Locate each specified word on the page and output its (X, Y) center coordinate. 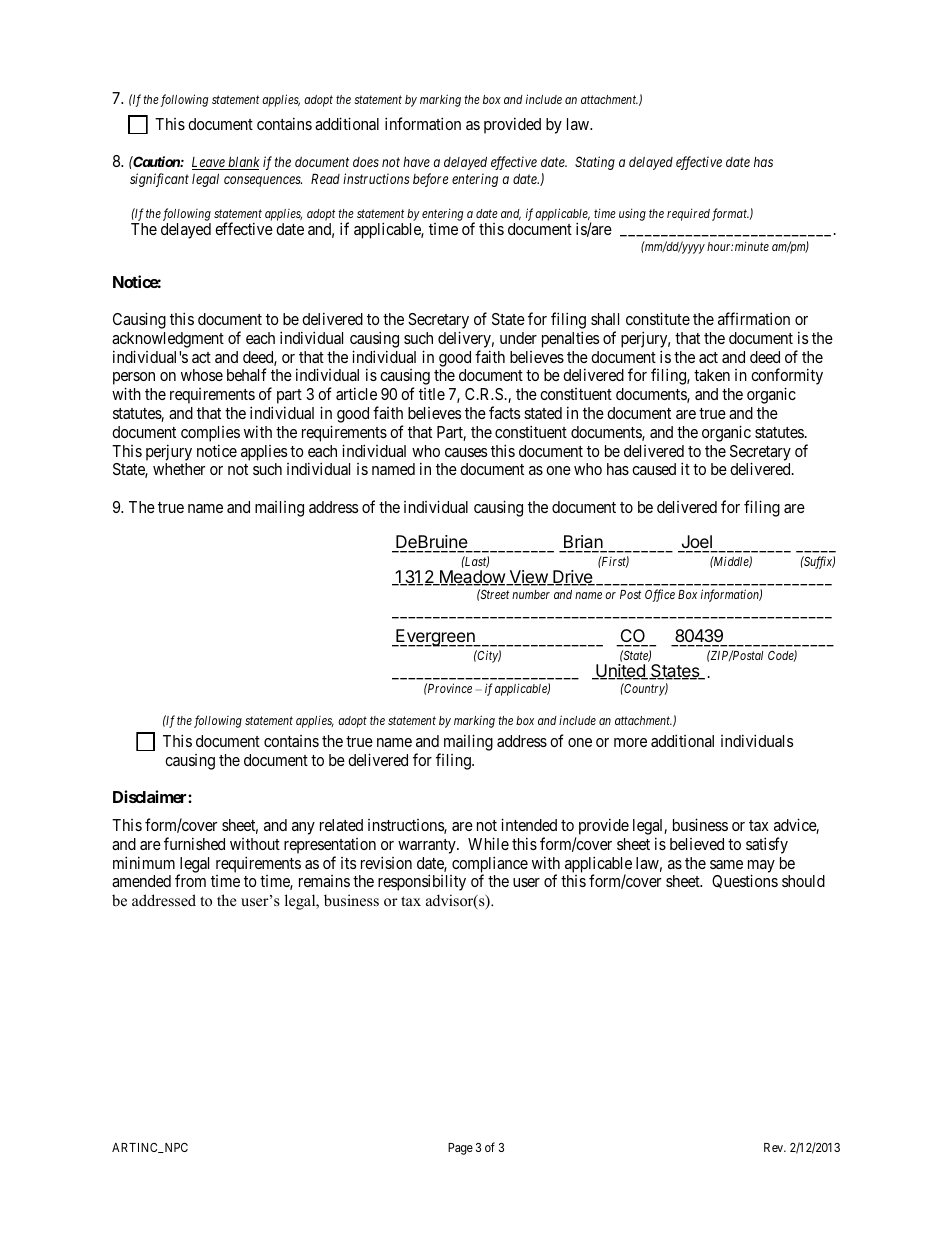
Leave (209, 163)
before (430, 180)
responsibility (422, 882)
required (688, 214)
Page (460, 1149)
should (803, 881)
